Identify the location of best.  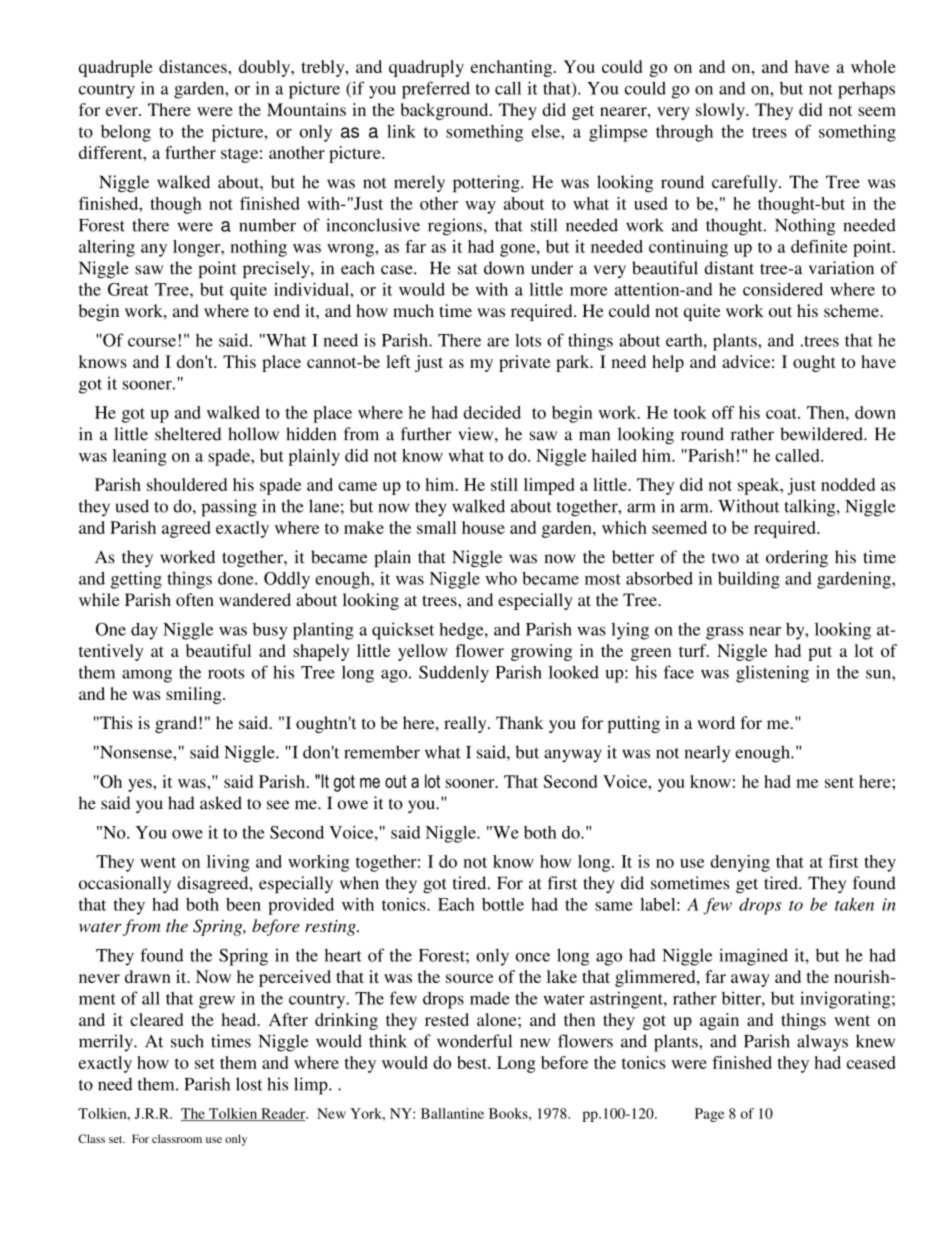
(473, 1062).
